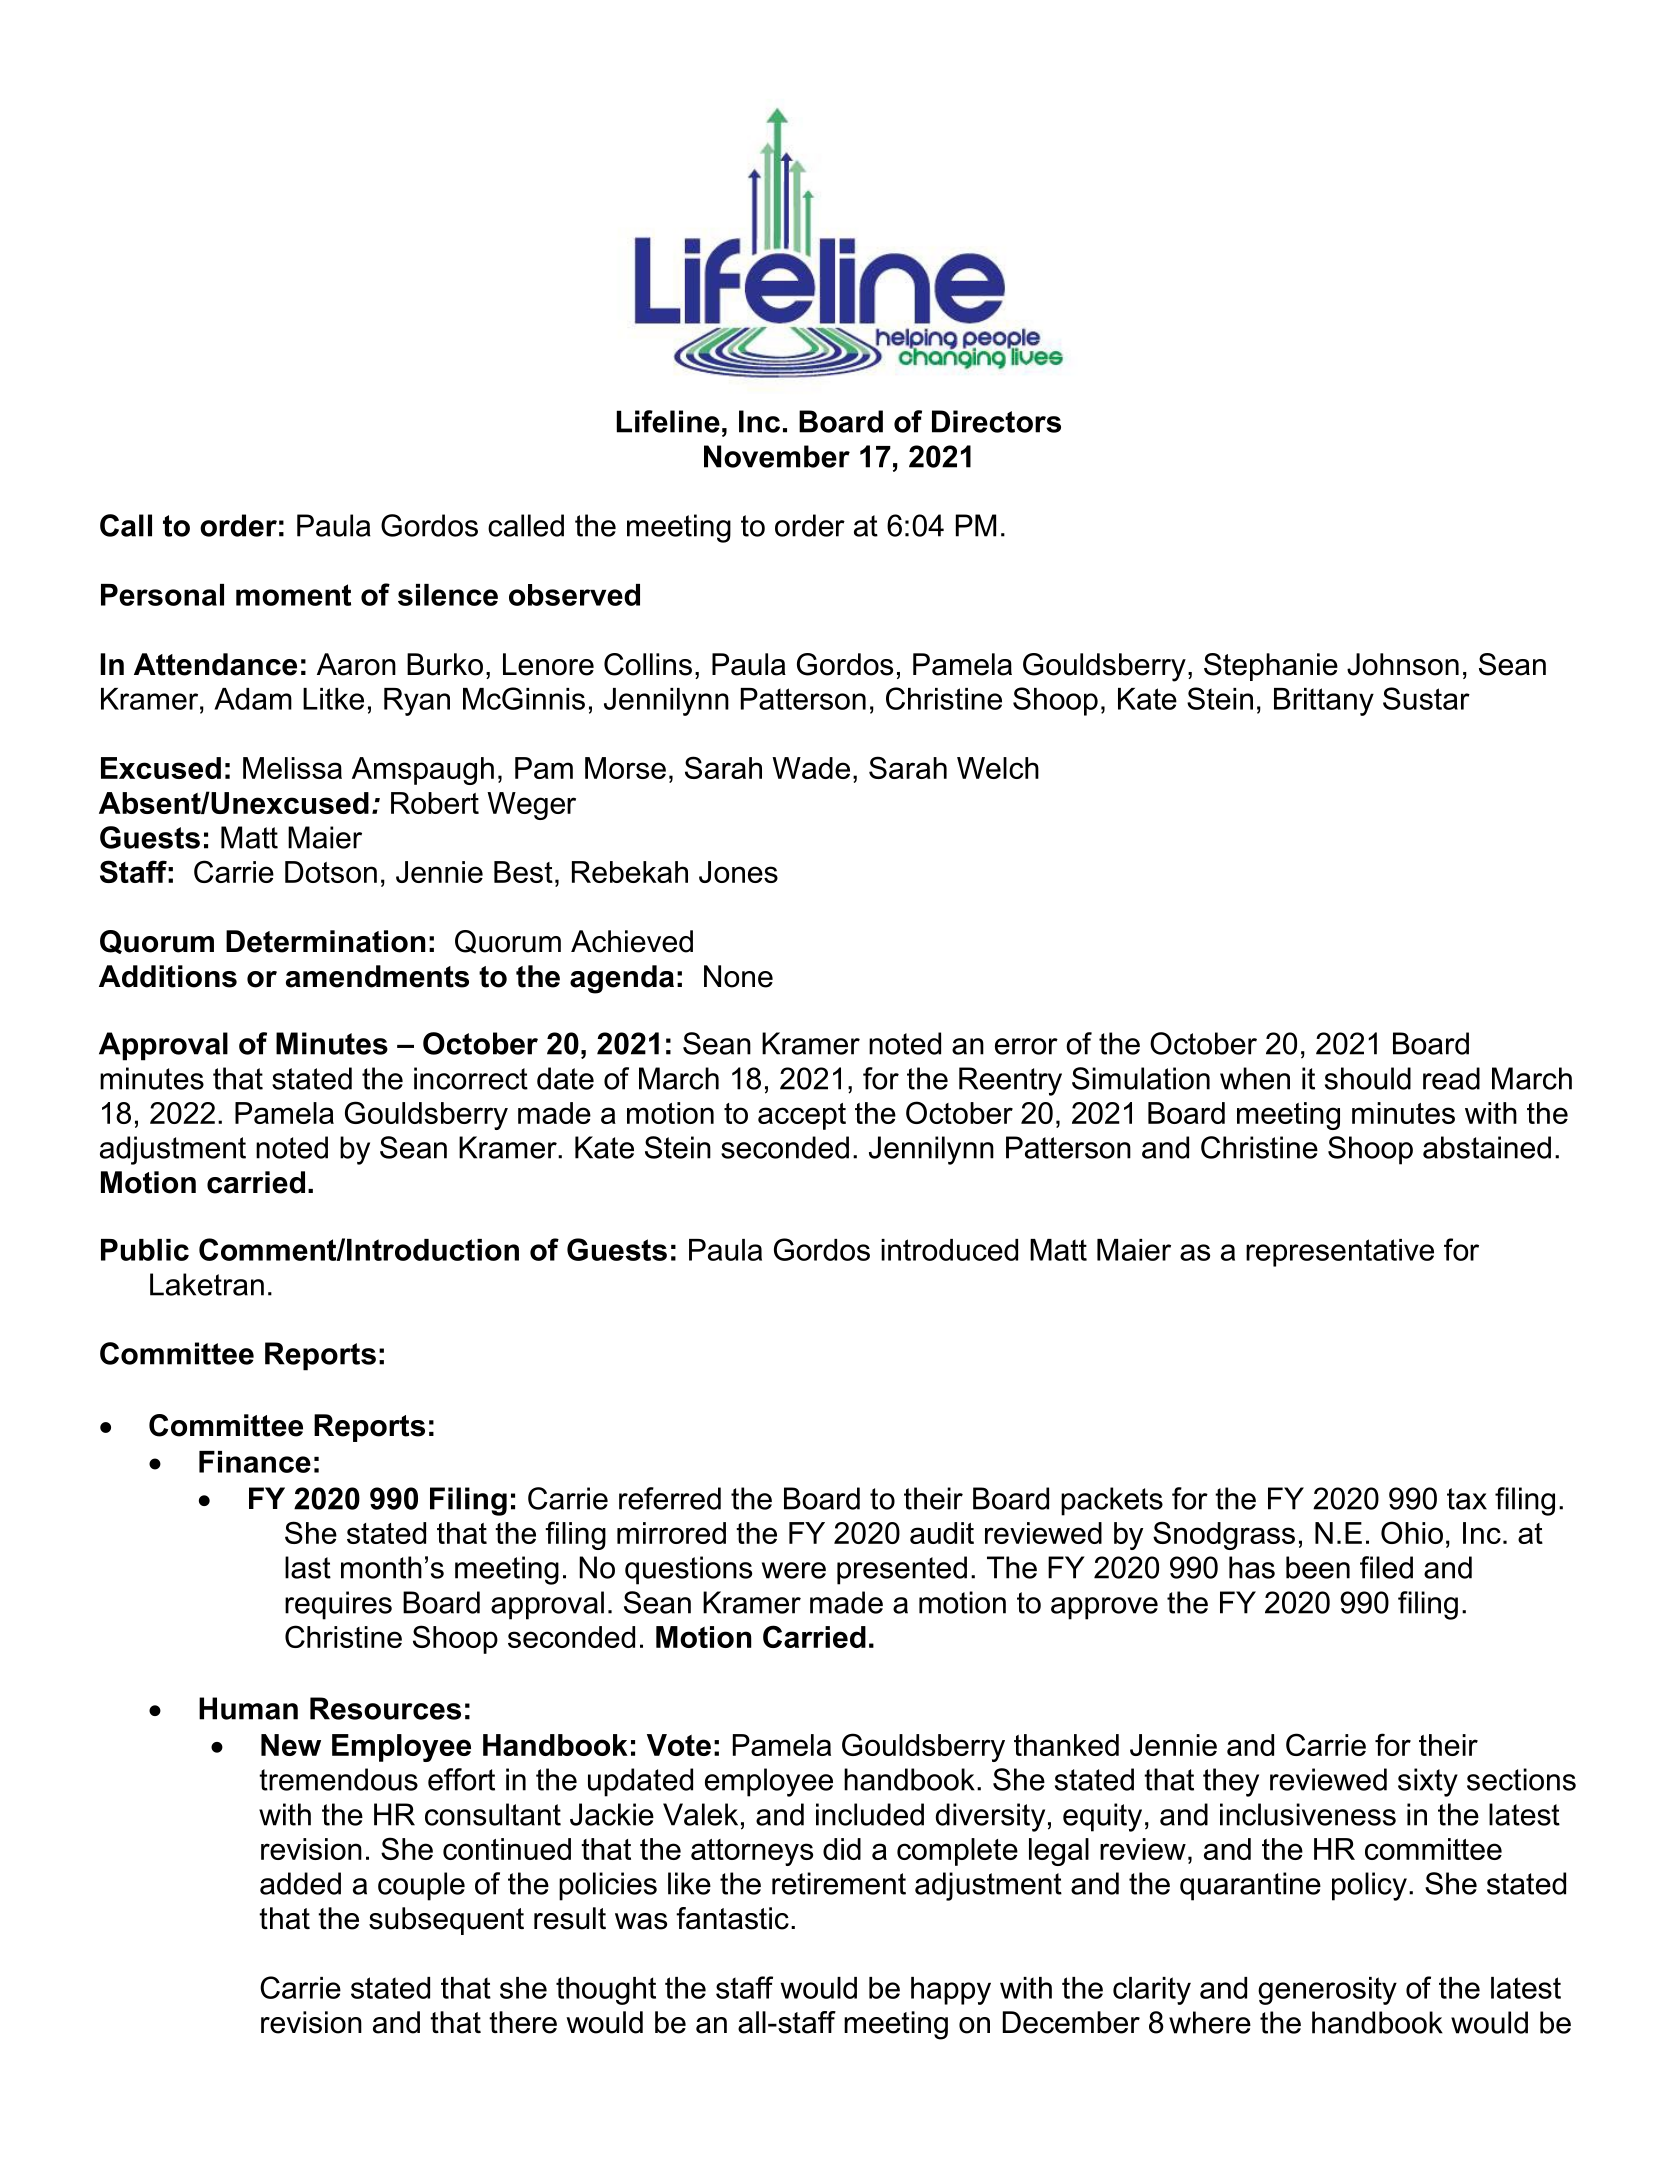 The width and height of the screenshot is (1677, 2170). What do you see at coordinates (1368, 1078) in the screenshot?
I see `should` at bounding box center [1368, 1078].
